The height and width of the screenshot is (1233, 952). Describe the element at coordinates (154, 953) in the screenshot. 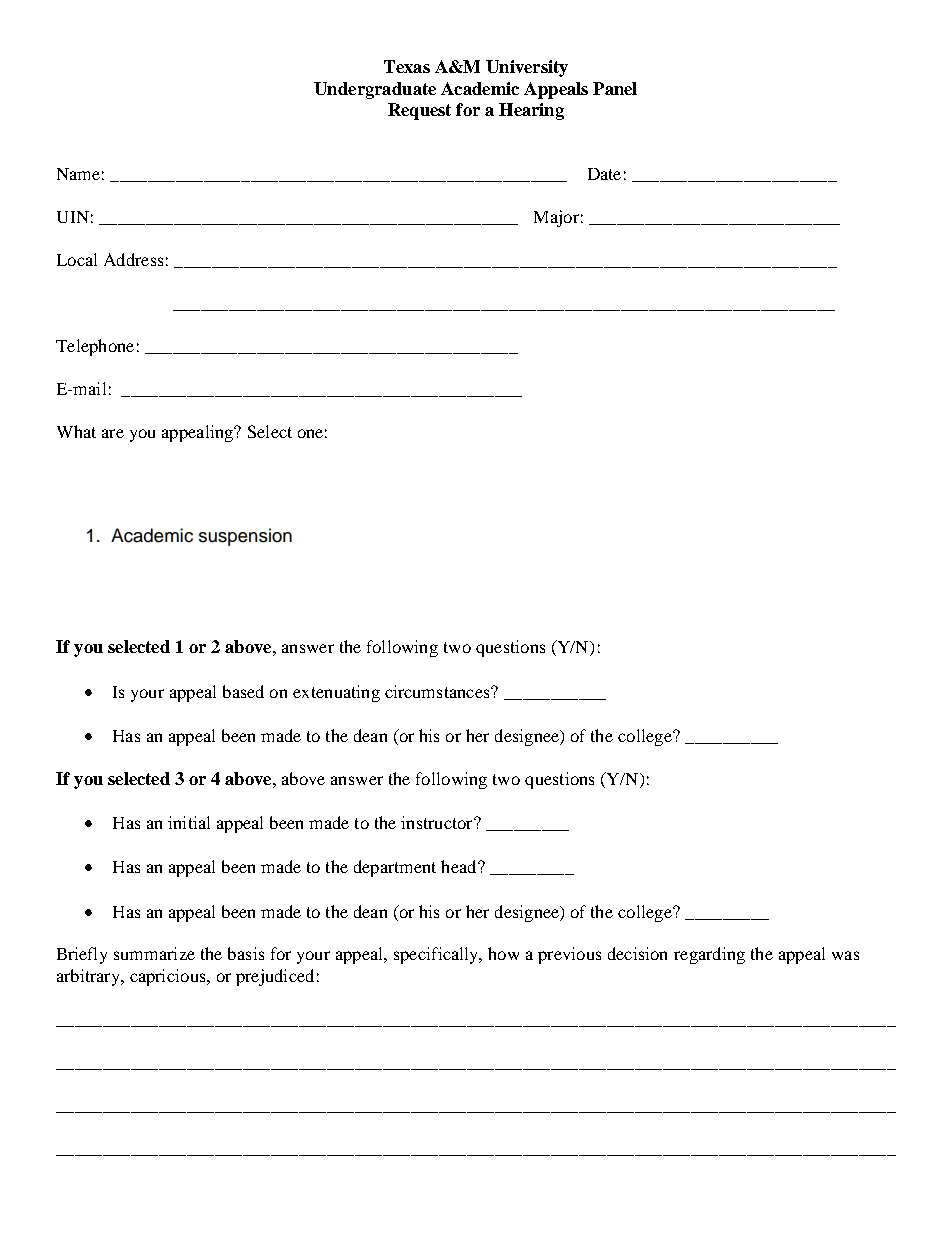

I see `summarize` at that location.
